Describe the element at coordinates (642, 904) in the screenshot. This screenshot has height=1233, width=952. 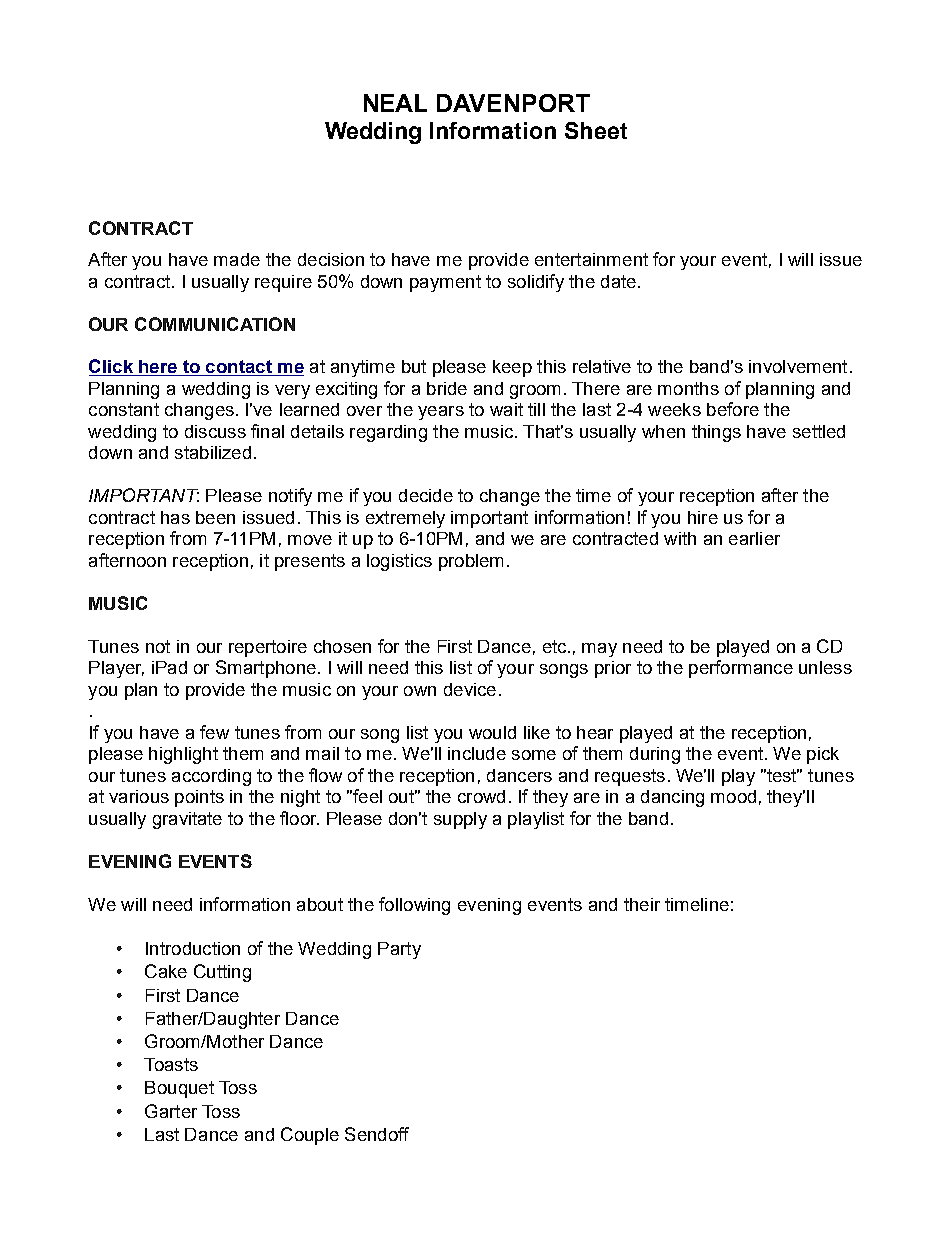
I see `their` at that location.
